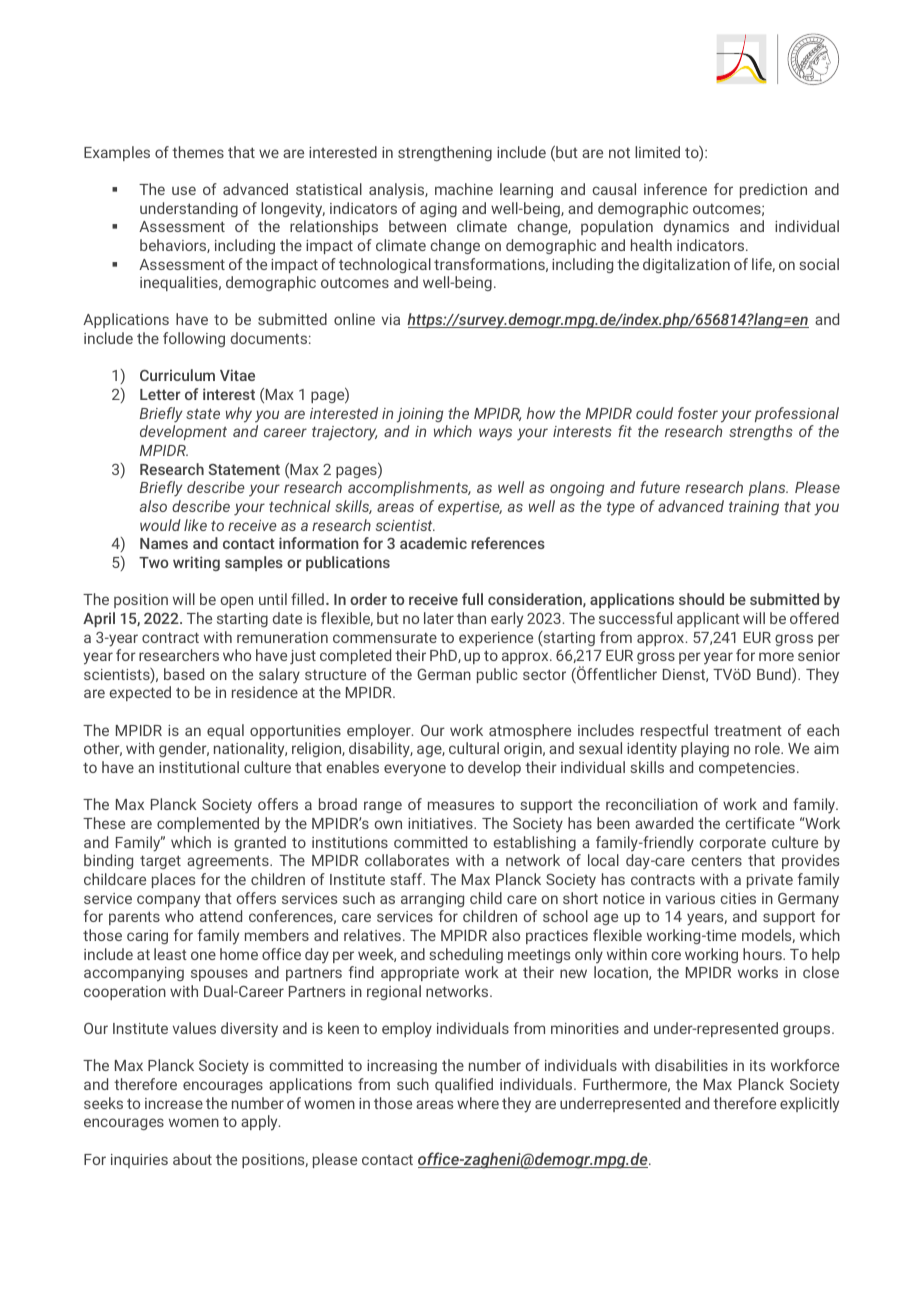 The width and height of the screenshot is (924, 1308). I want to click on Letter, so click(160, 394).
